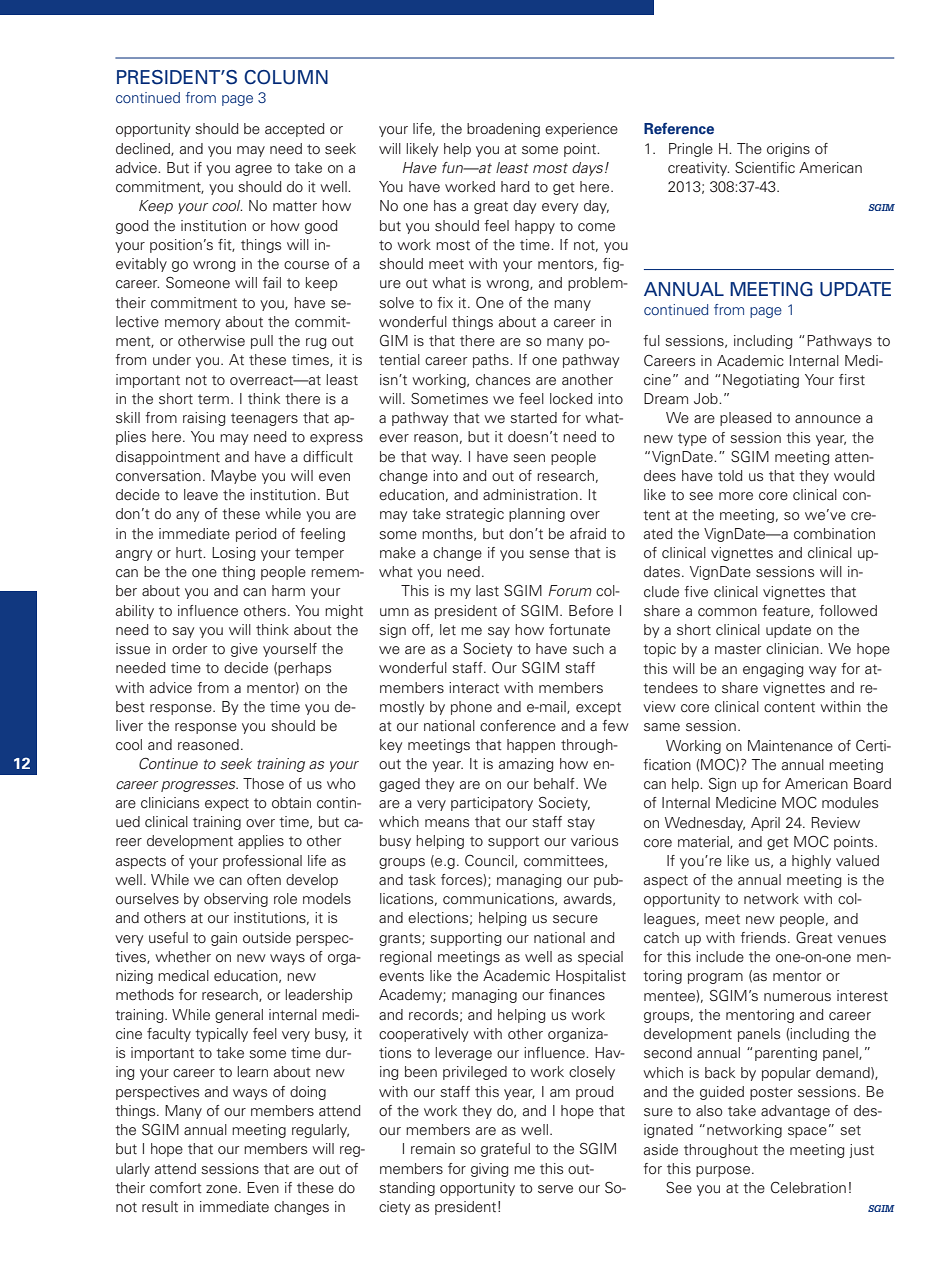  What do you see at coordinates (765, 824) in the screenshot?
I see `April` at bounding box center [765, 824].
